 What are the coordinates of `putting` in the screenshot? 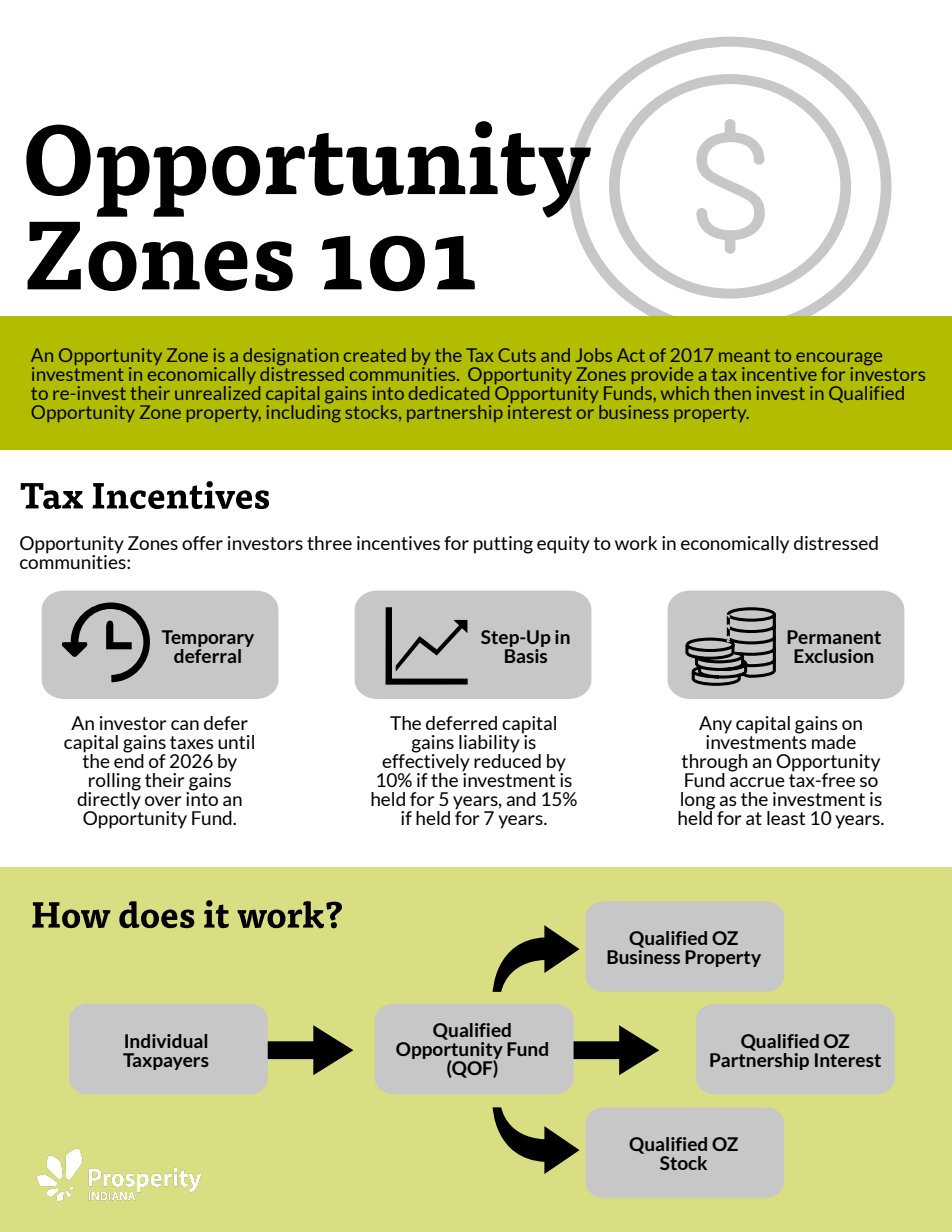 It's located at (503, 545).
